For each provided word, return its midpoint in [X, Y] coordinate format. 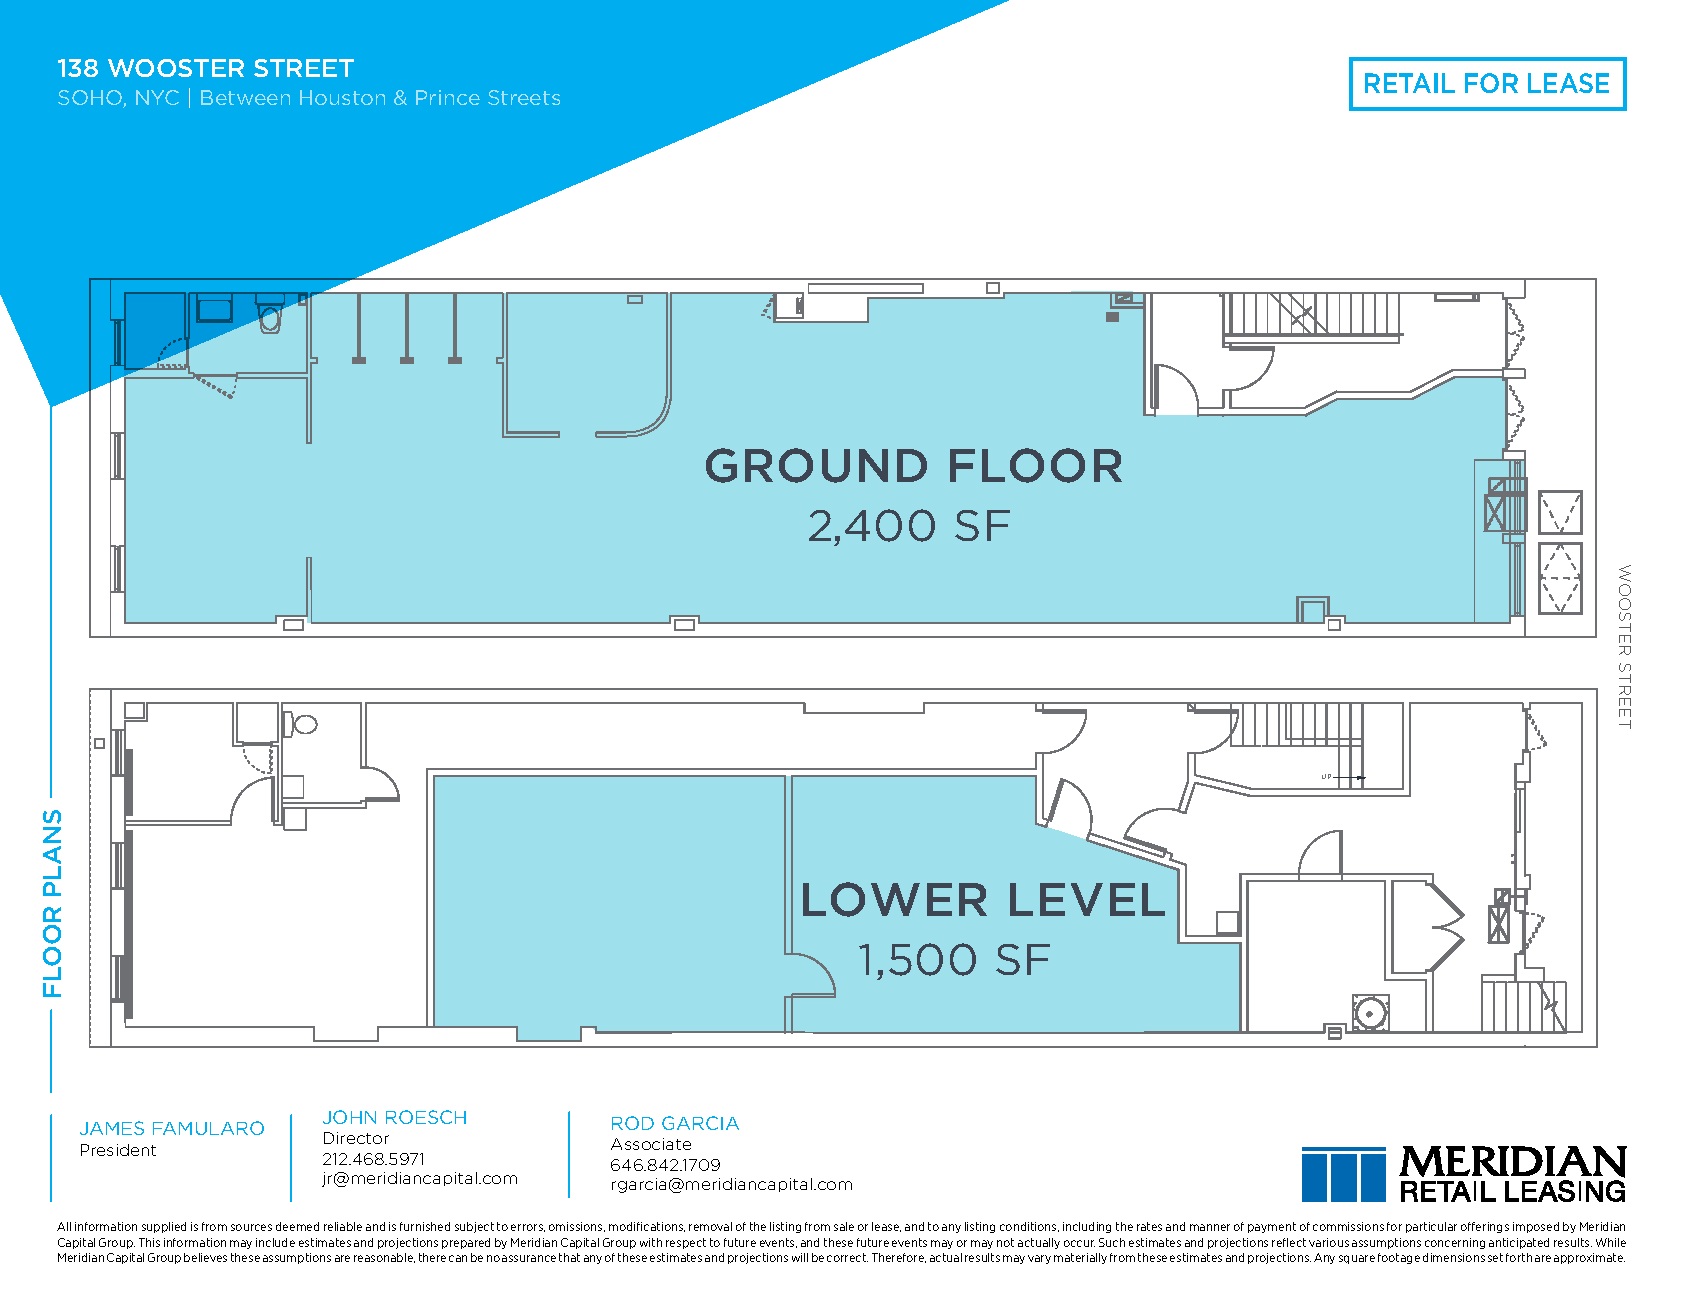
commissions [1348, 1226]
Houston [342, 97]
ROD [633, 1123]
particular [1431, 1227]
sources [251, 1227]
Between [245, 97]
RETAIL [1410, 83]
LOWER [895, 899]
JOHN [349, 1117]
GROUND [816, 465]
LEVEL [1087, 899]
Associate [651, 1144]
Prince [448, 97]
